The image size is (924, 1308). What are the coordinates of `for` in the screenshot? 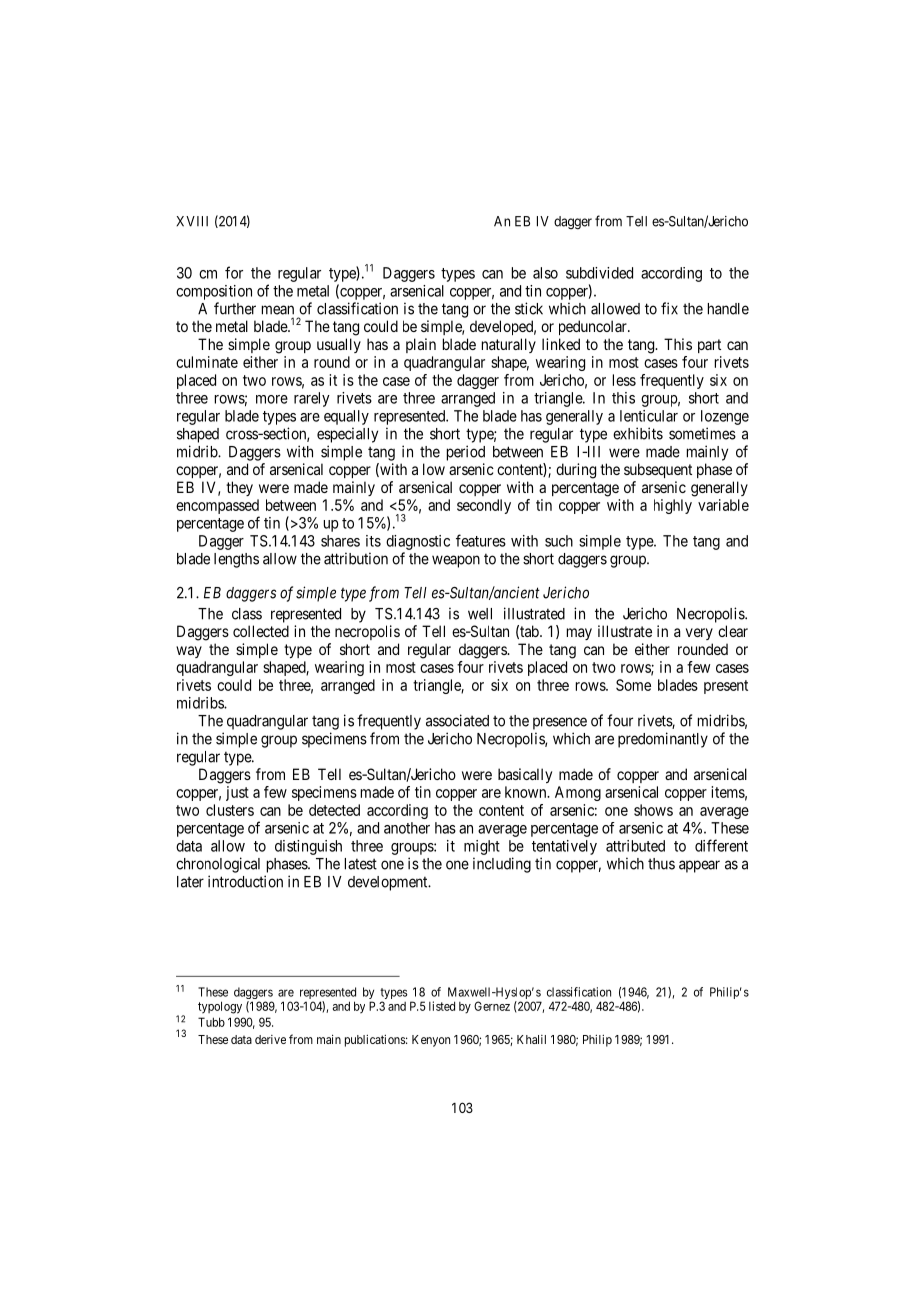 It's located at (234, 272).
